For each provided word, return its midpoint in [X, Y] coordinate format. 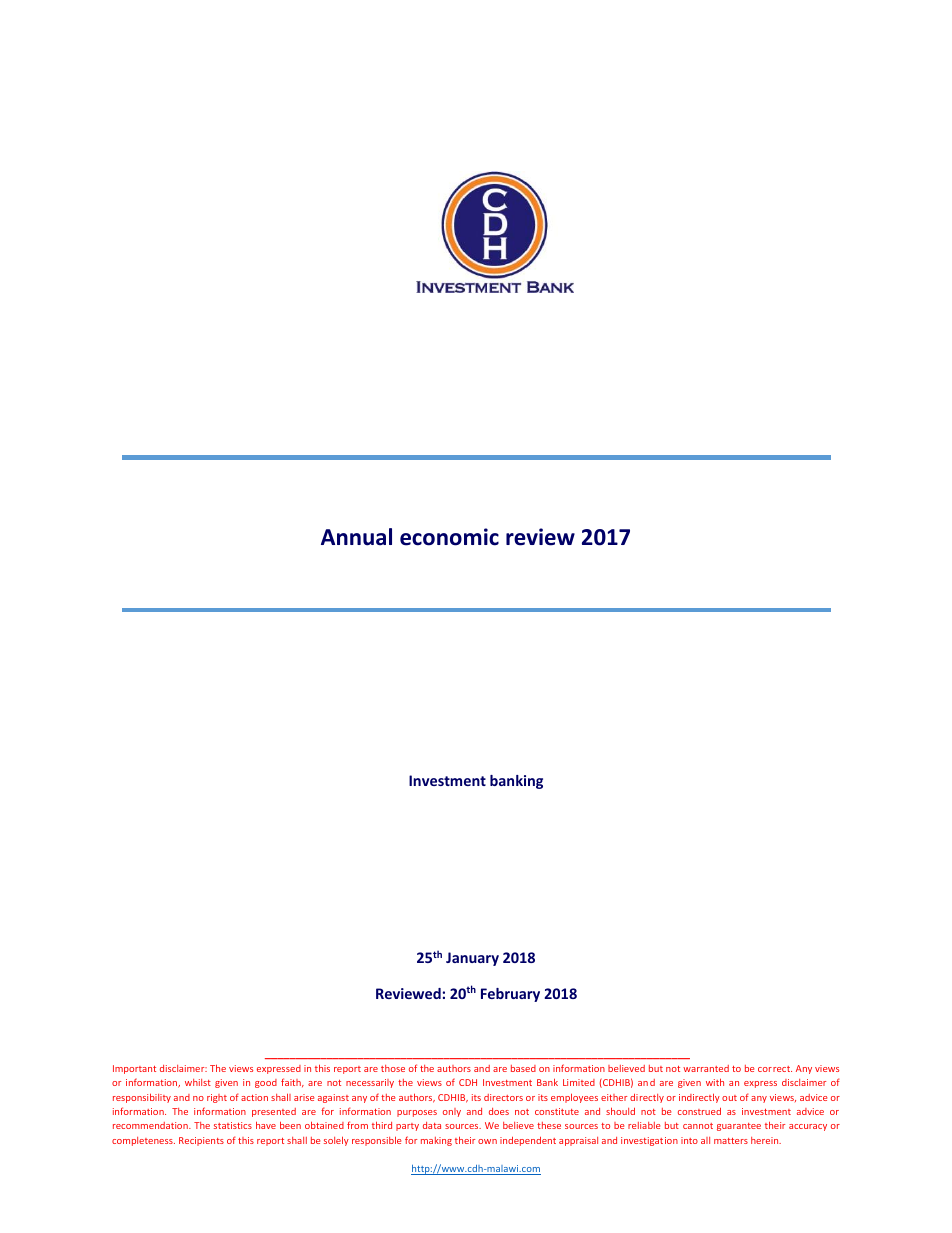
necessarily [370, 1083]
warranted [706, 1068]
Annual [356, 537]
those [393, 1068]
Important [134, 1069]
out [729, 1098]
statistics [233, 1125]
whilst [198, 1082]
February [510, 995]
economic [449, 537]
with [715, 1082]
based [523, 1068]
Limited [579, 1082]
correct [775, 1069]
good [266, 1083]
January [472, 959]
